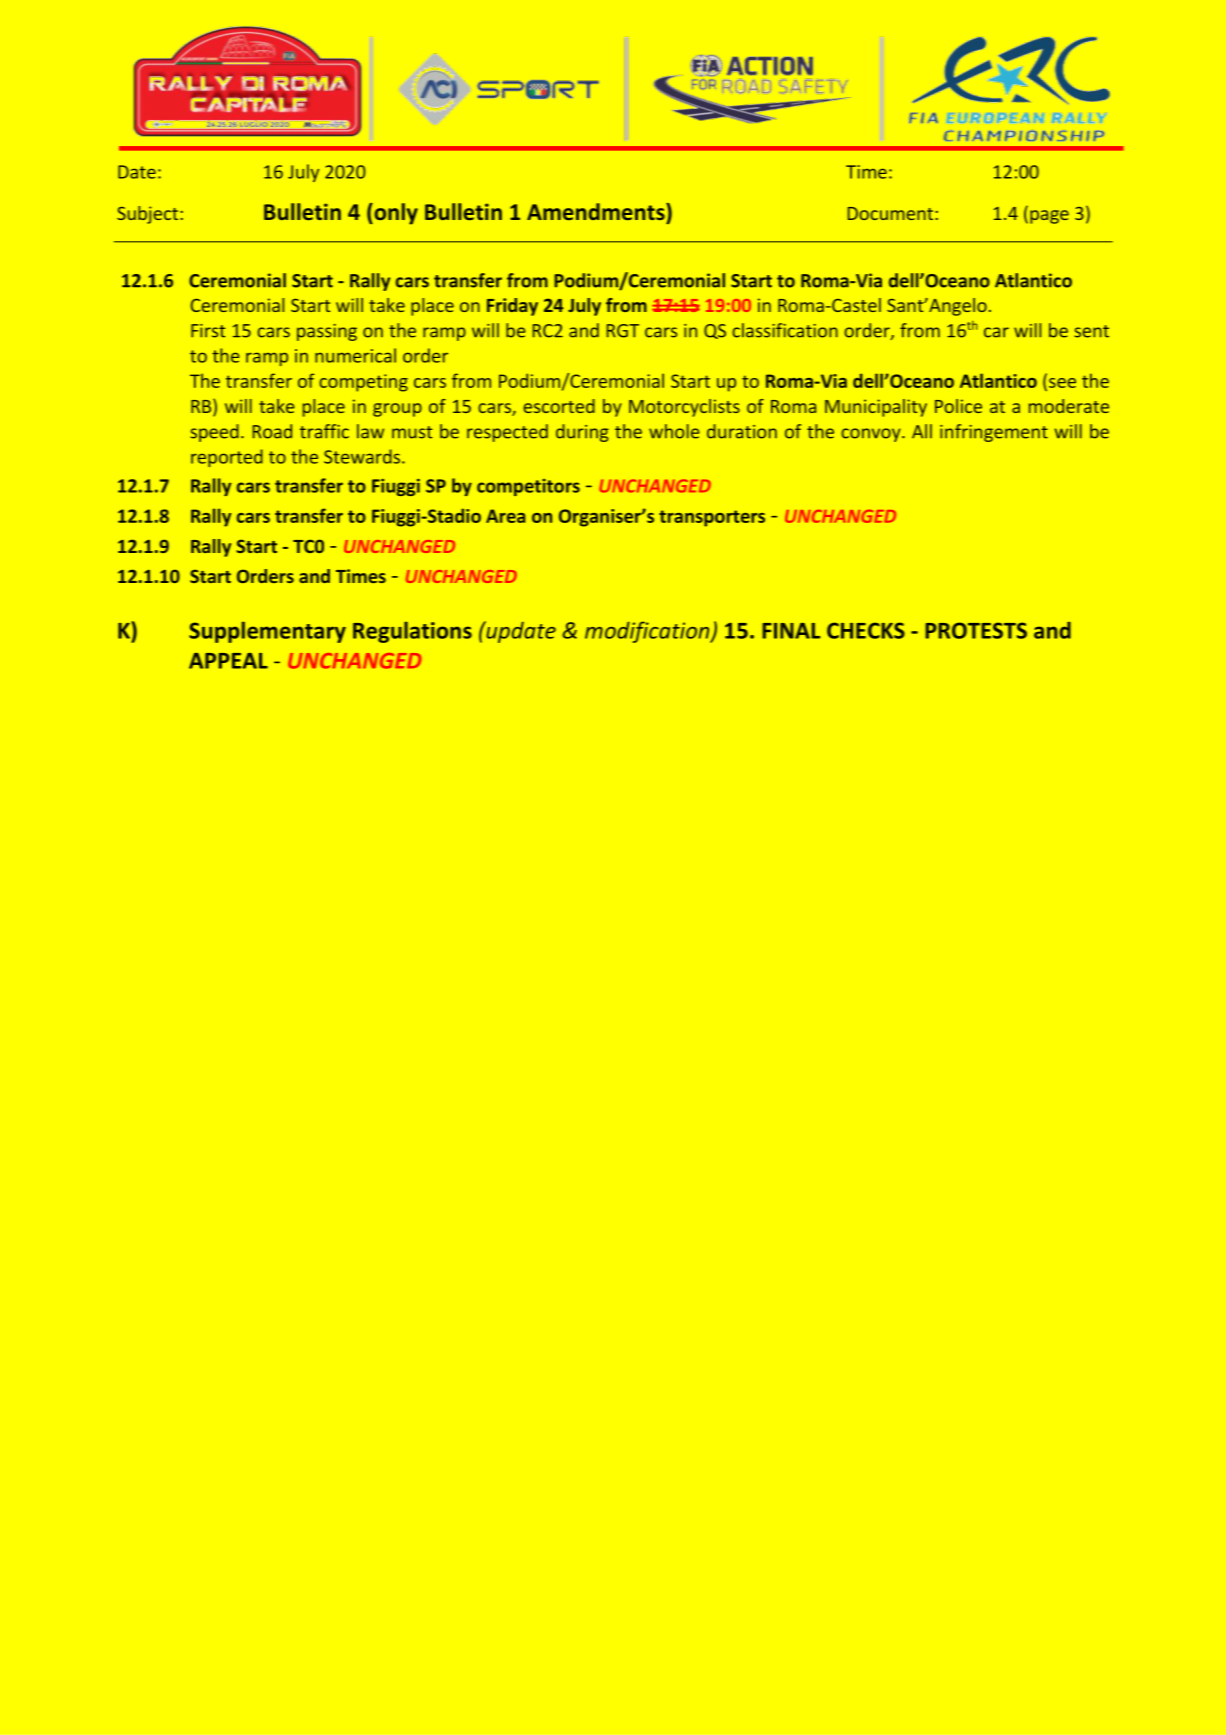 The height and width of the document is (1735, 1226). Describe the element at coordinates (582, 433) in the document. I see `during` at that location.
